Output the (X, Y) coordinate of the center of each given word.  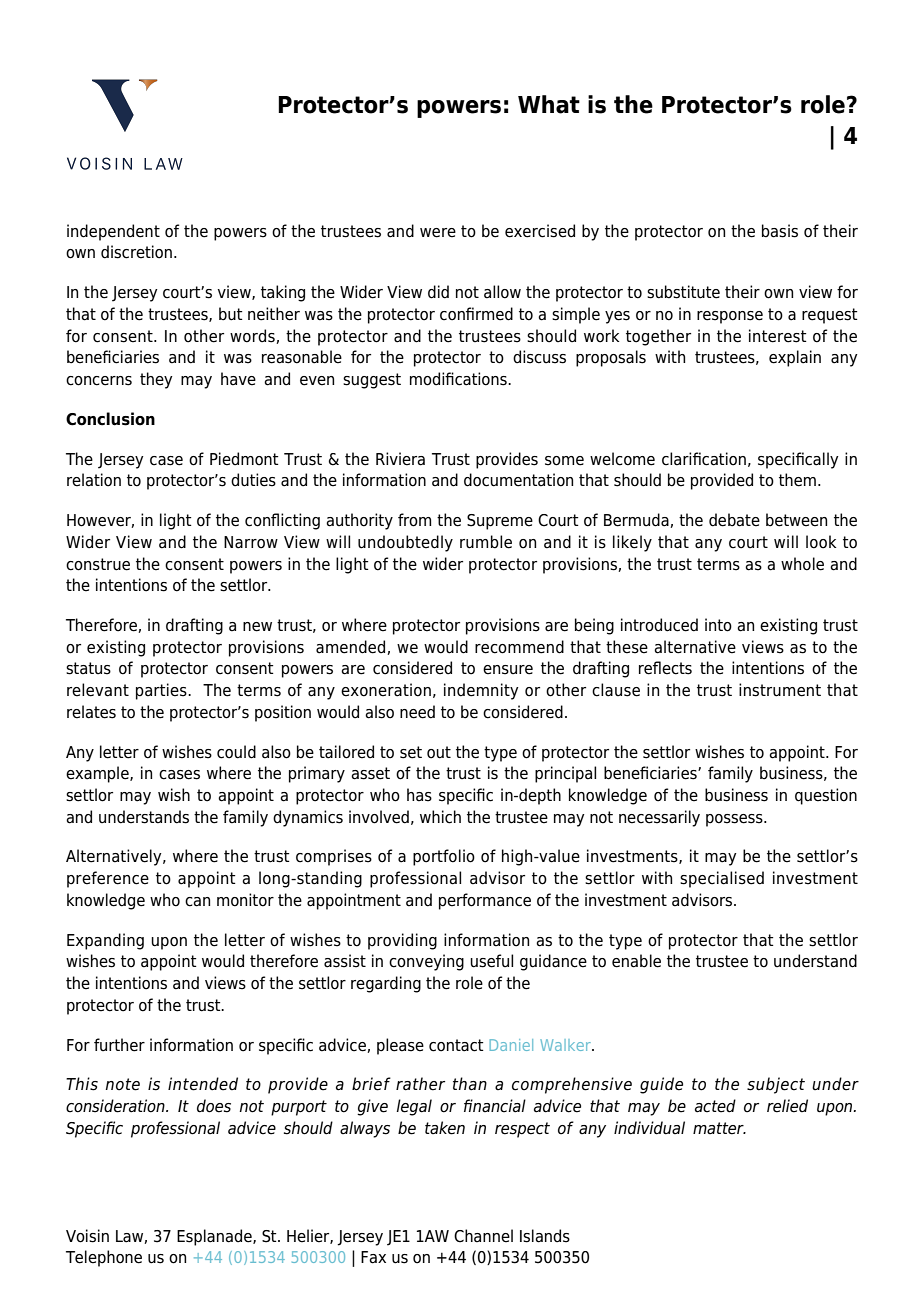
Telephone (104, 1258)
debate (734, 520)
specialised (722, 879)
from (414, 520)
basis (780, 231)
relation (94, 480)
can (197, 902)
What (549, 104)
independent (113, 232)
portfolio (444, 857)
